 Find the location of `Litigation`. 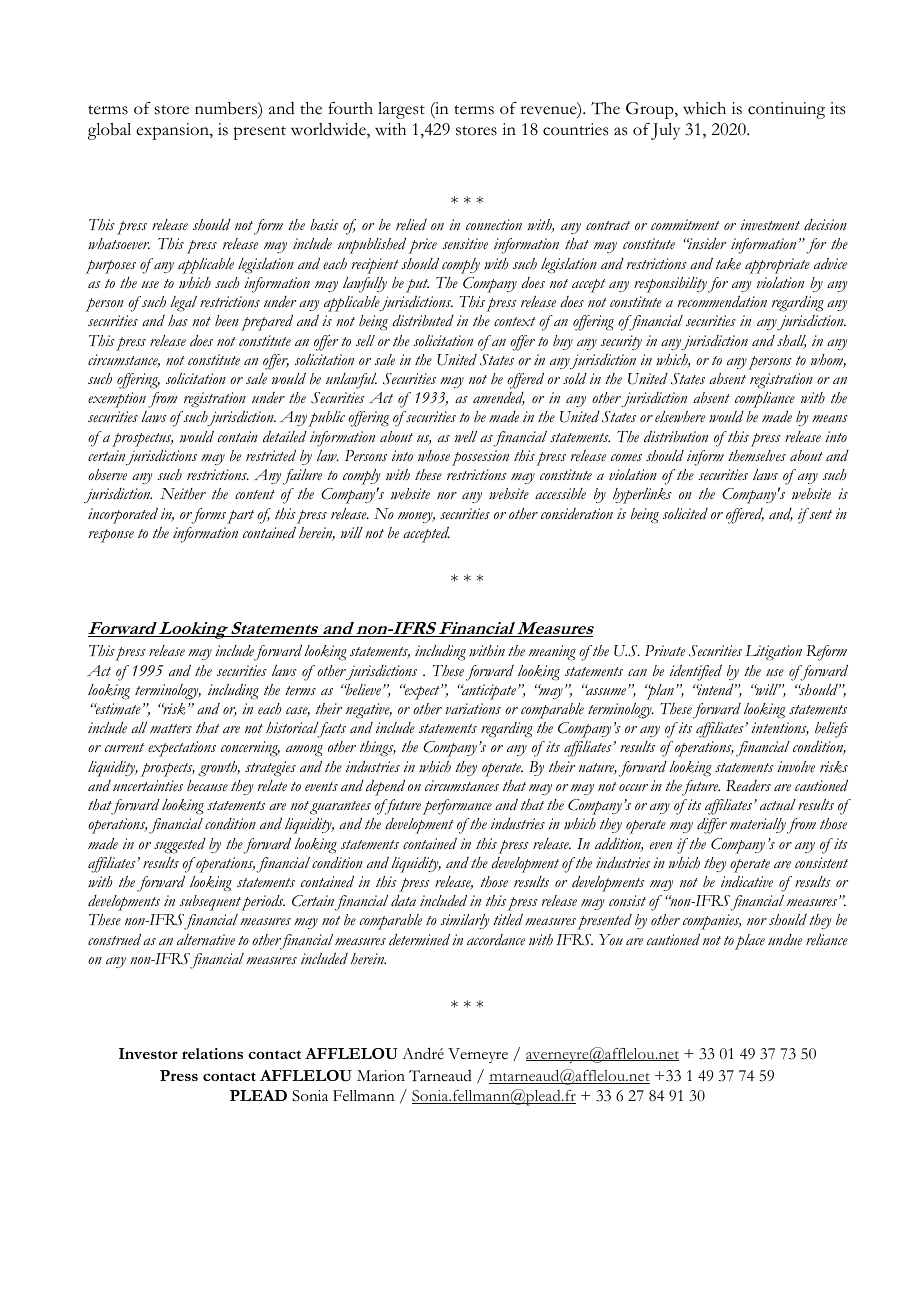

Litigation is located at coordinates (773, 653).
